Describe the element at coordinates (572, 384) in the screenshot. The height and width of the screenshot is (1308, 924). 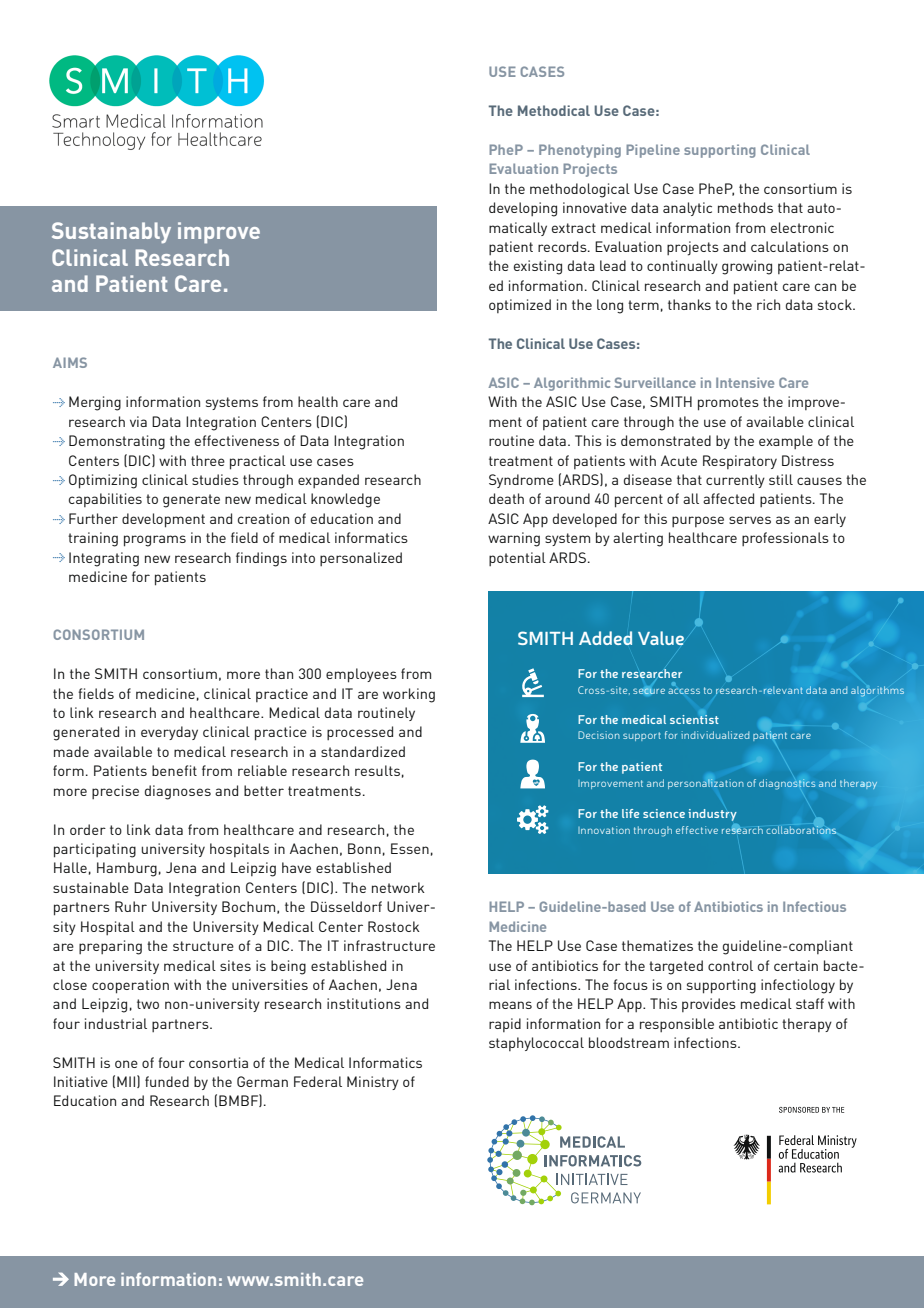
I see `Algorithmic` at that location.
